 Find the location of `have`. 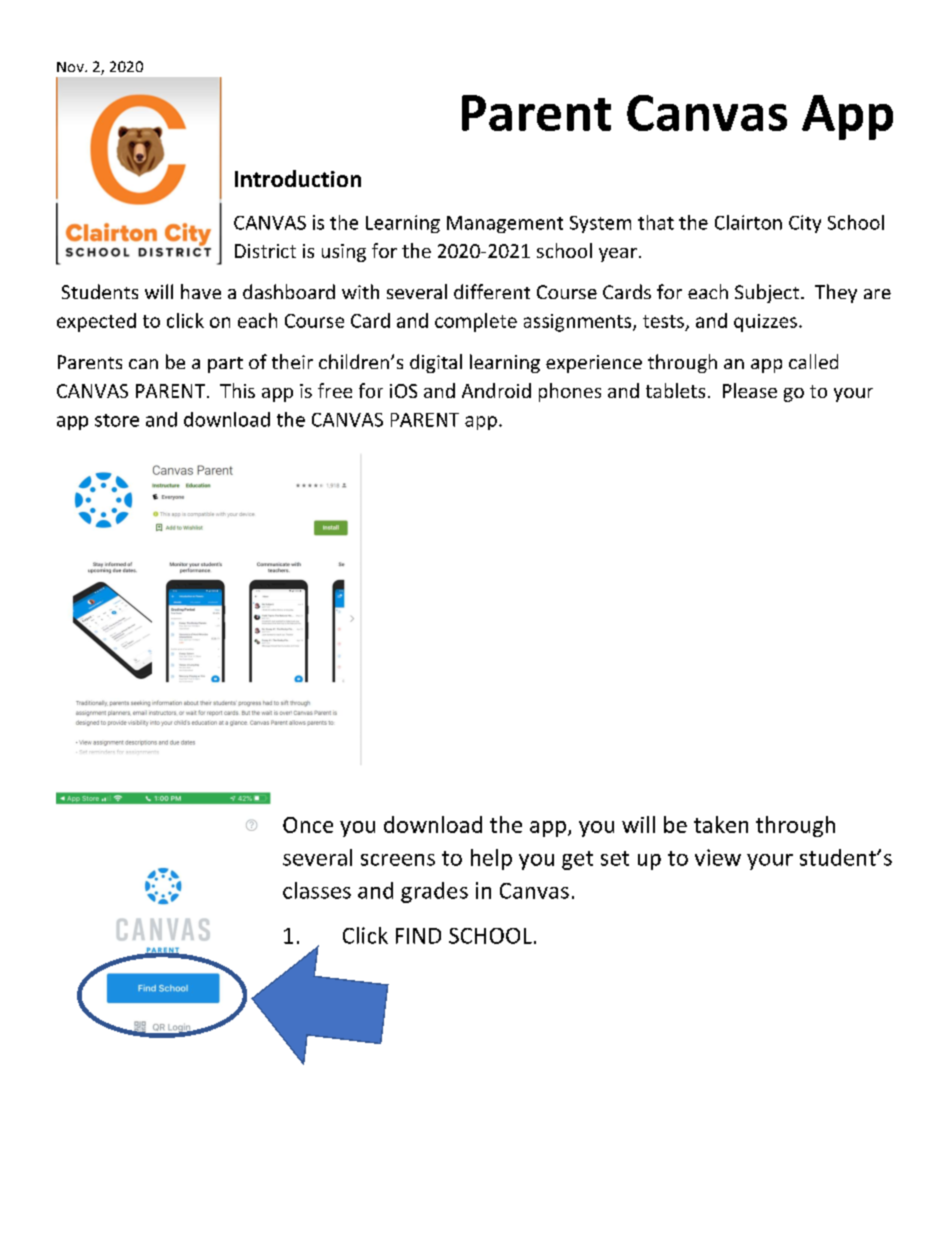

have is located at coordinates (201, 291).
